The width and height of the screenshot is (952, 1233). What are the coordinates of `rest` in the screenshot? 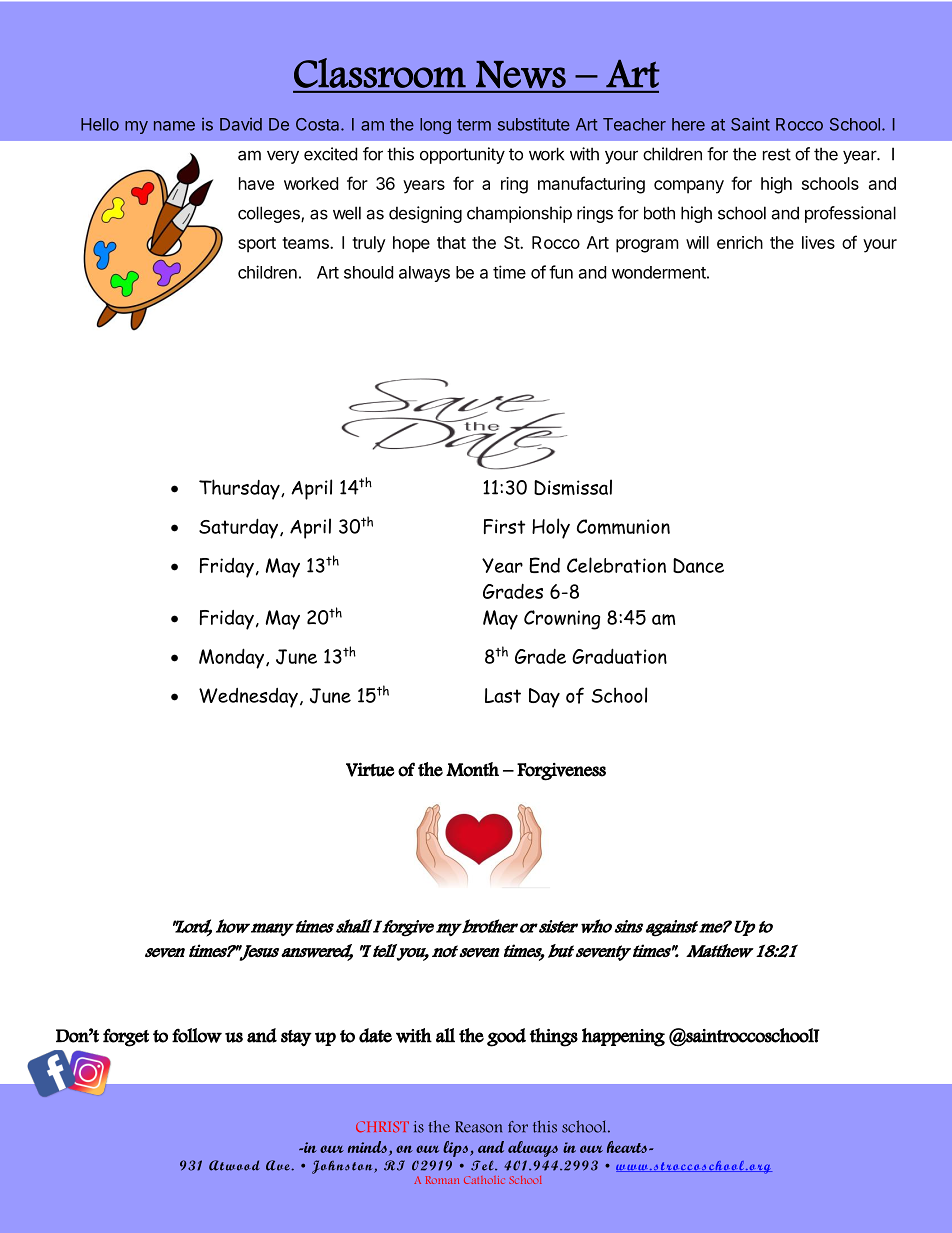 It's located at (777, 154).
